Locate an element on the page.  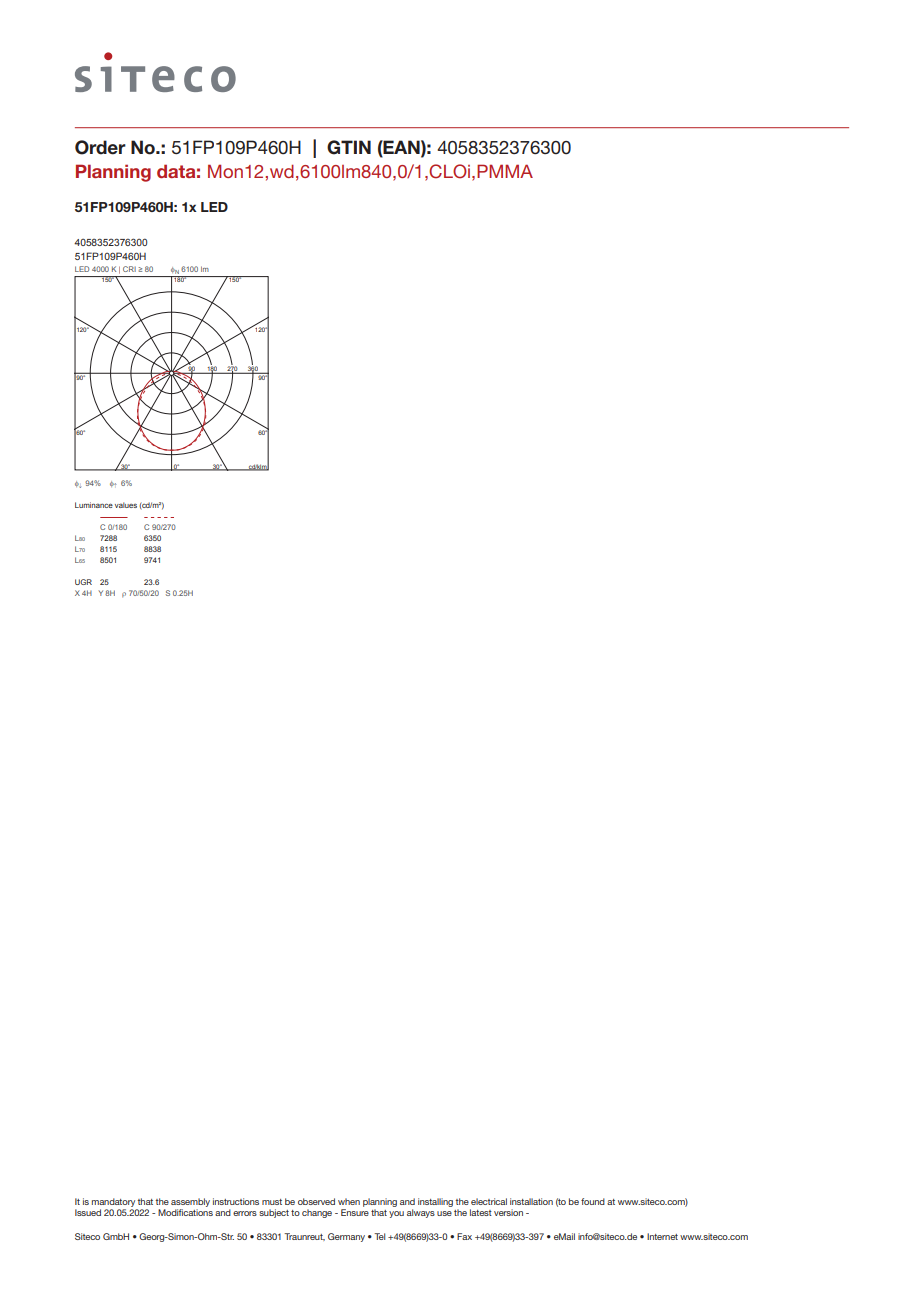
observed is located at coordinates (316, 1201).
